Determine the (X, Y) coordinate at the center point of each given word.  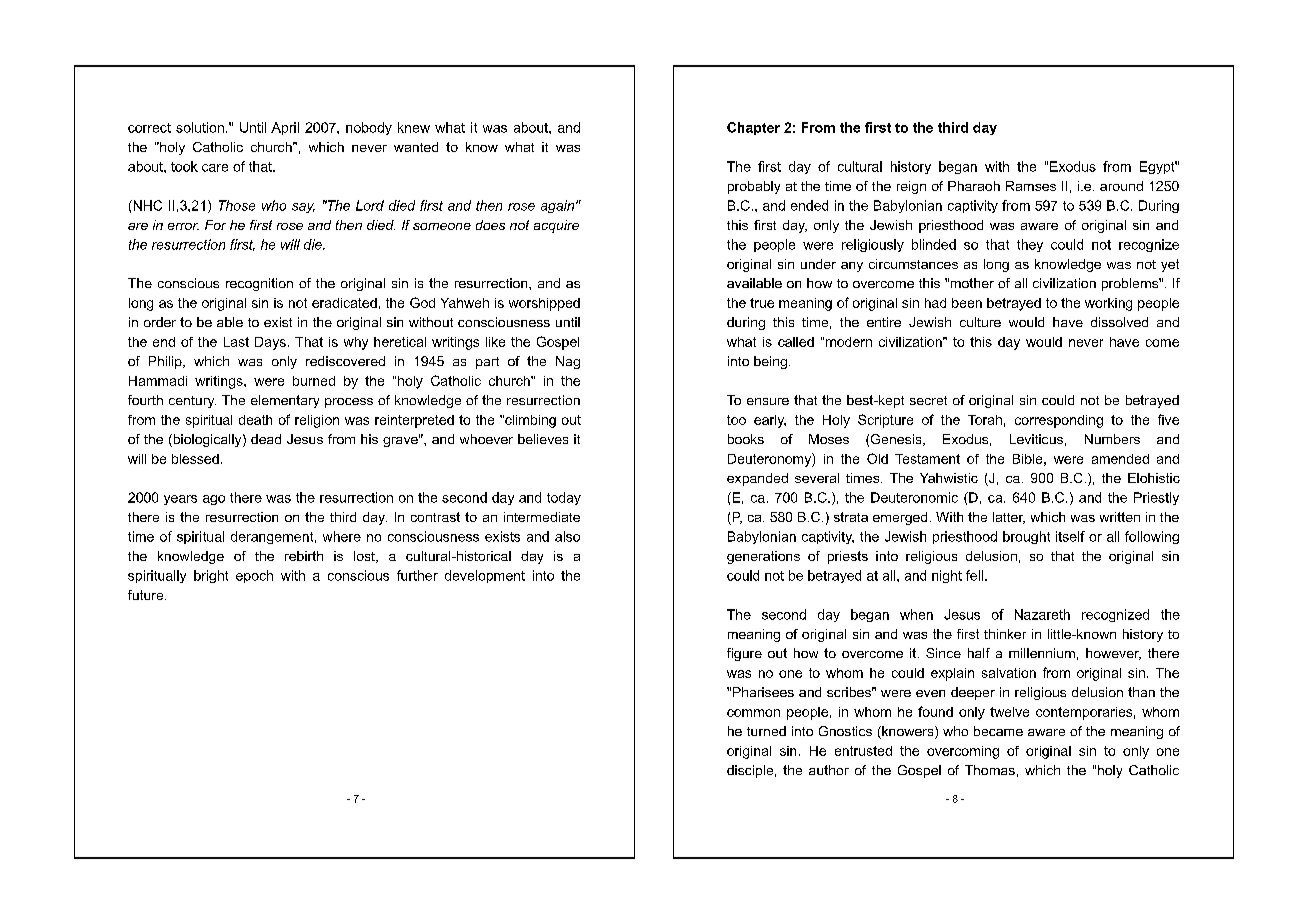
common (753, 713)
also (567, 536)
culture (980, 322)
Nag (568, 362)
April (285, 128)
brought (1026, 537)
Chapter (753, 128)
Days (270, 343)
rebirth (304, 556)
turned (766, 731)
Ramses (1031, 186)
